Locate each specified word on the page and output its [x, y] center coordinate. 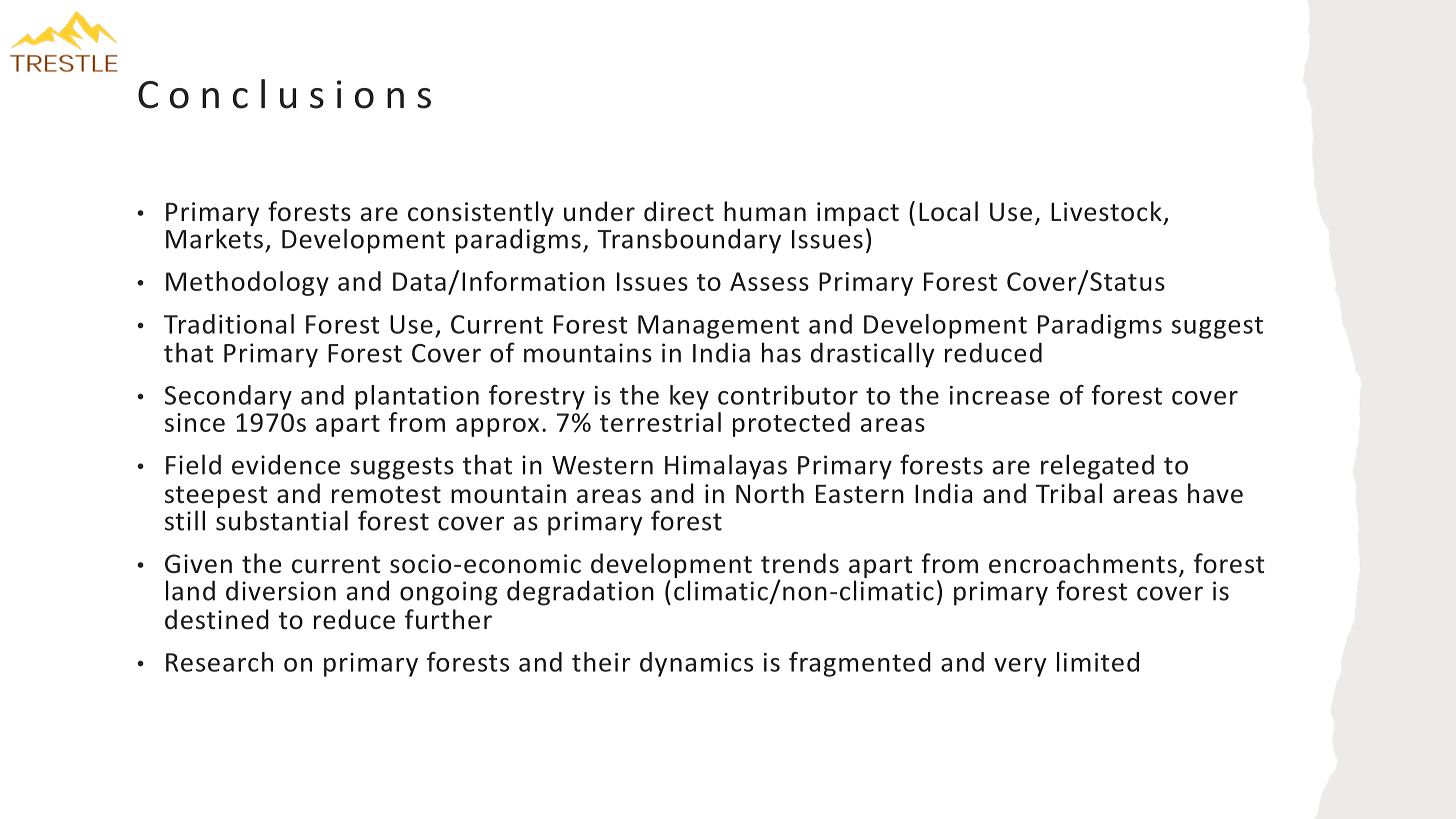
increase [999, 395]
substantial [282, 520]
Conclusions [284, 94]
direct [679, 211]
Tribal [1069, 493]
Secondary [228, 397]
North [770, 493]
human [765, 211]
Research [219, 662]
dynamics [696, 664]
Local [948, 211]
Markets [214, 238]
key [689, 397]
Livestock [1106, 211]
